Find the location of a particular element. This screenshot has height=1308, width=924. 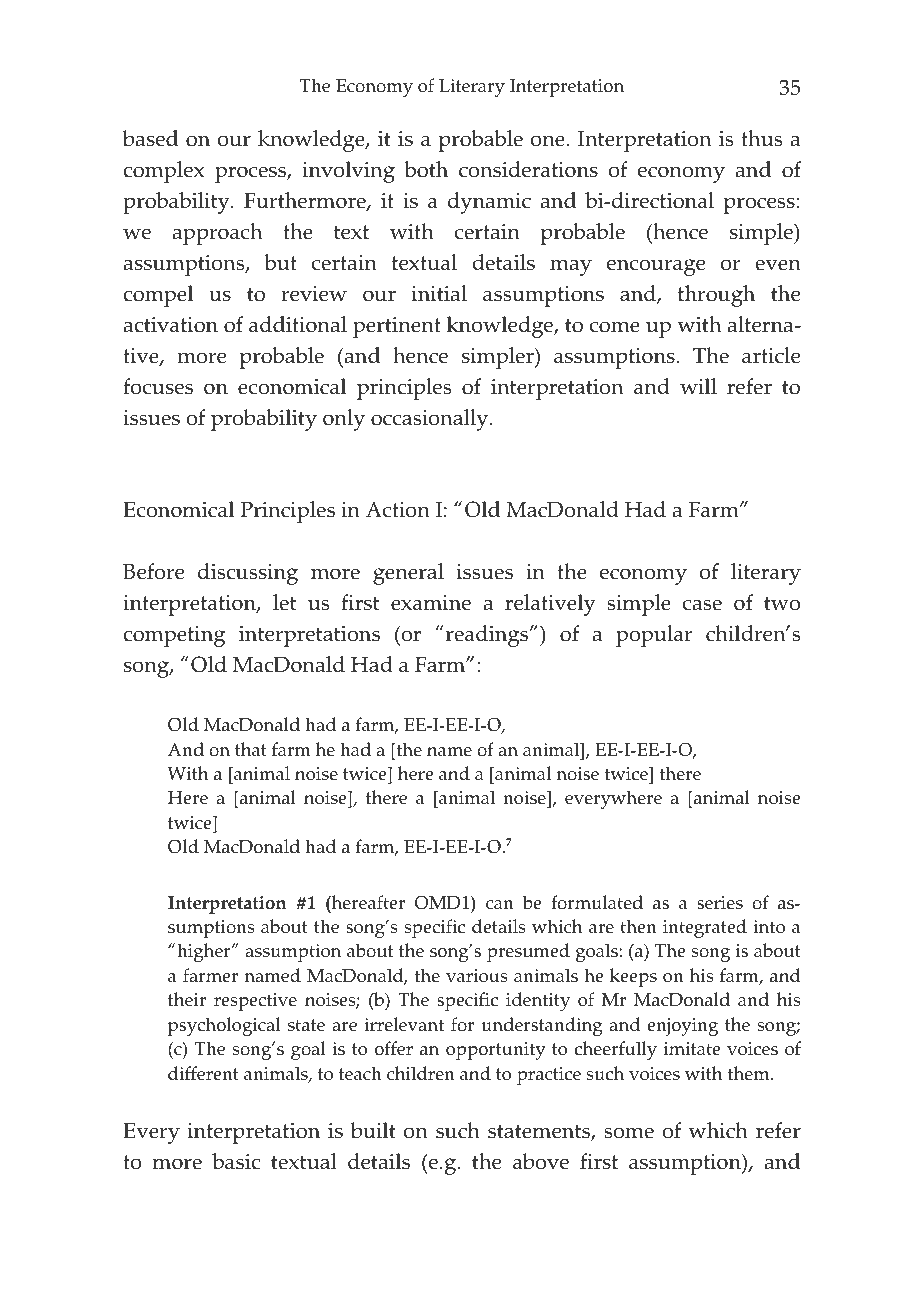

will is located at coordinates (698, 386).
